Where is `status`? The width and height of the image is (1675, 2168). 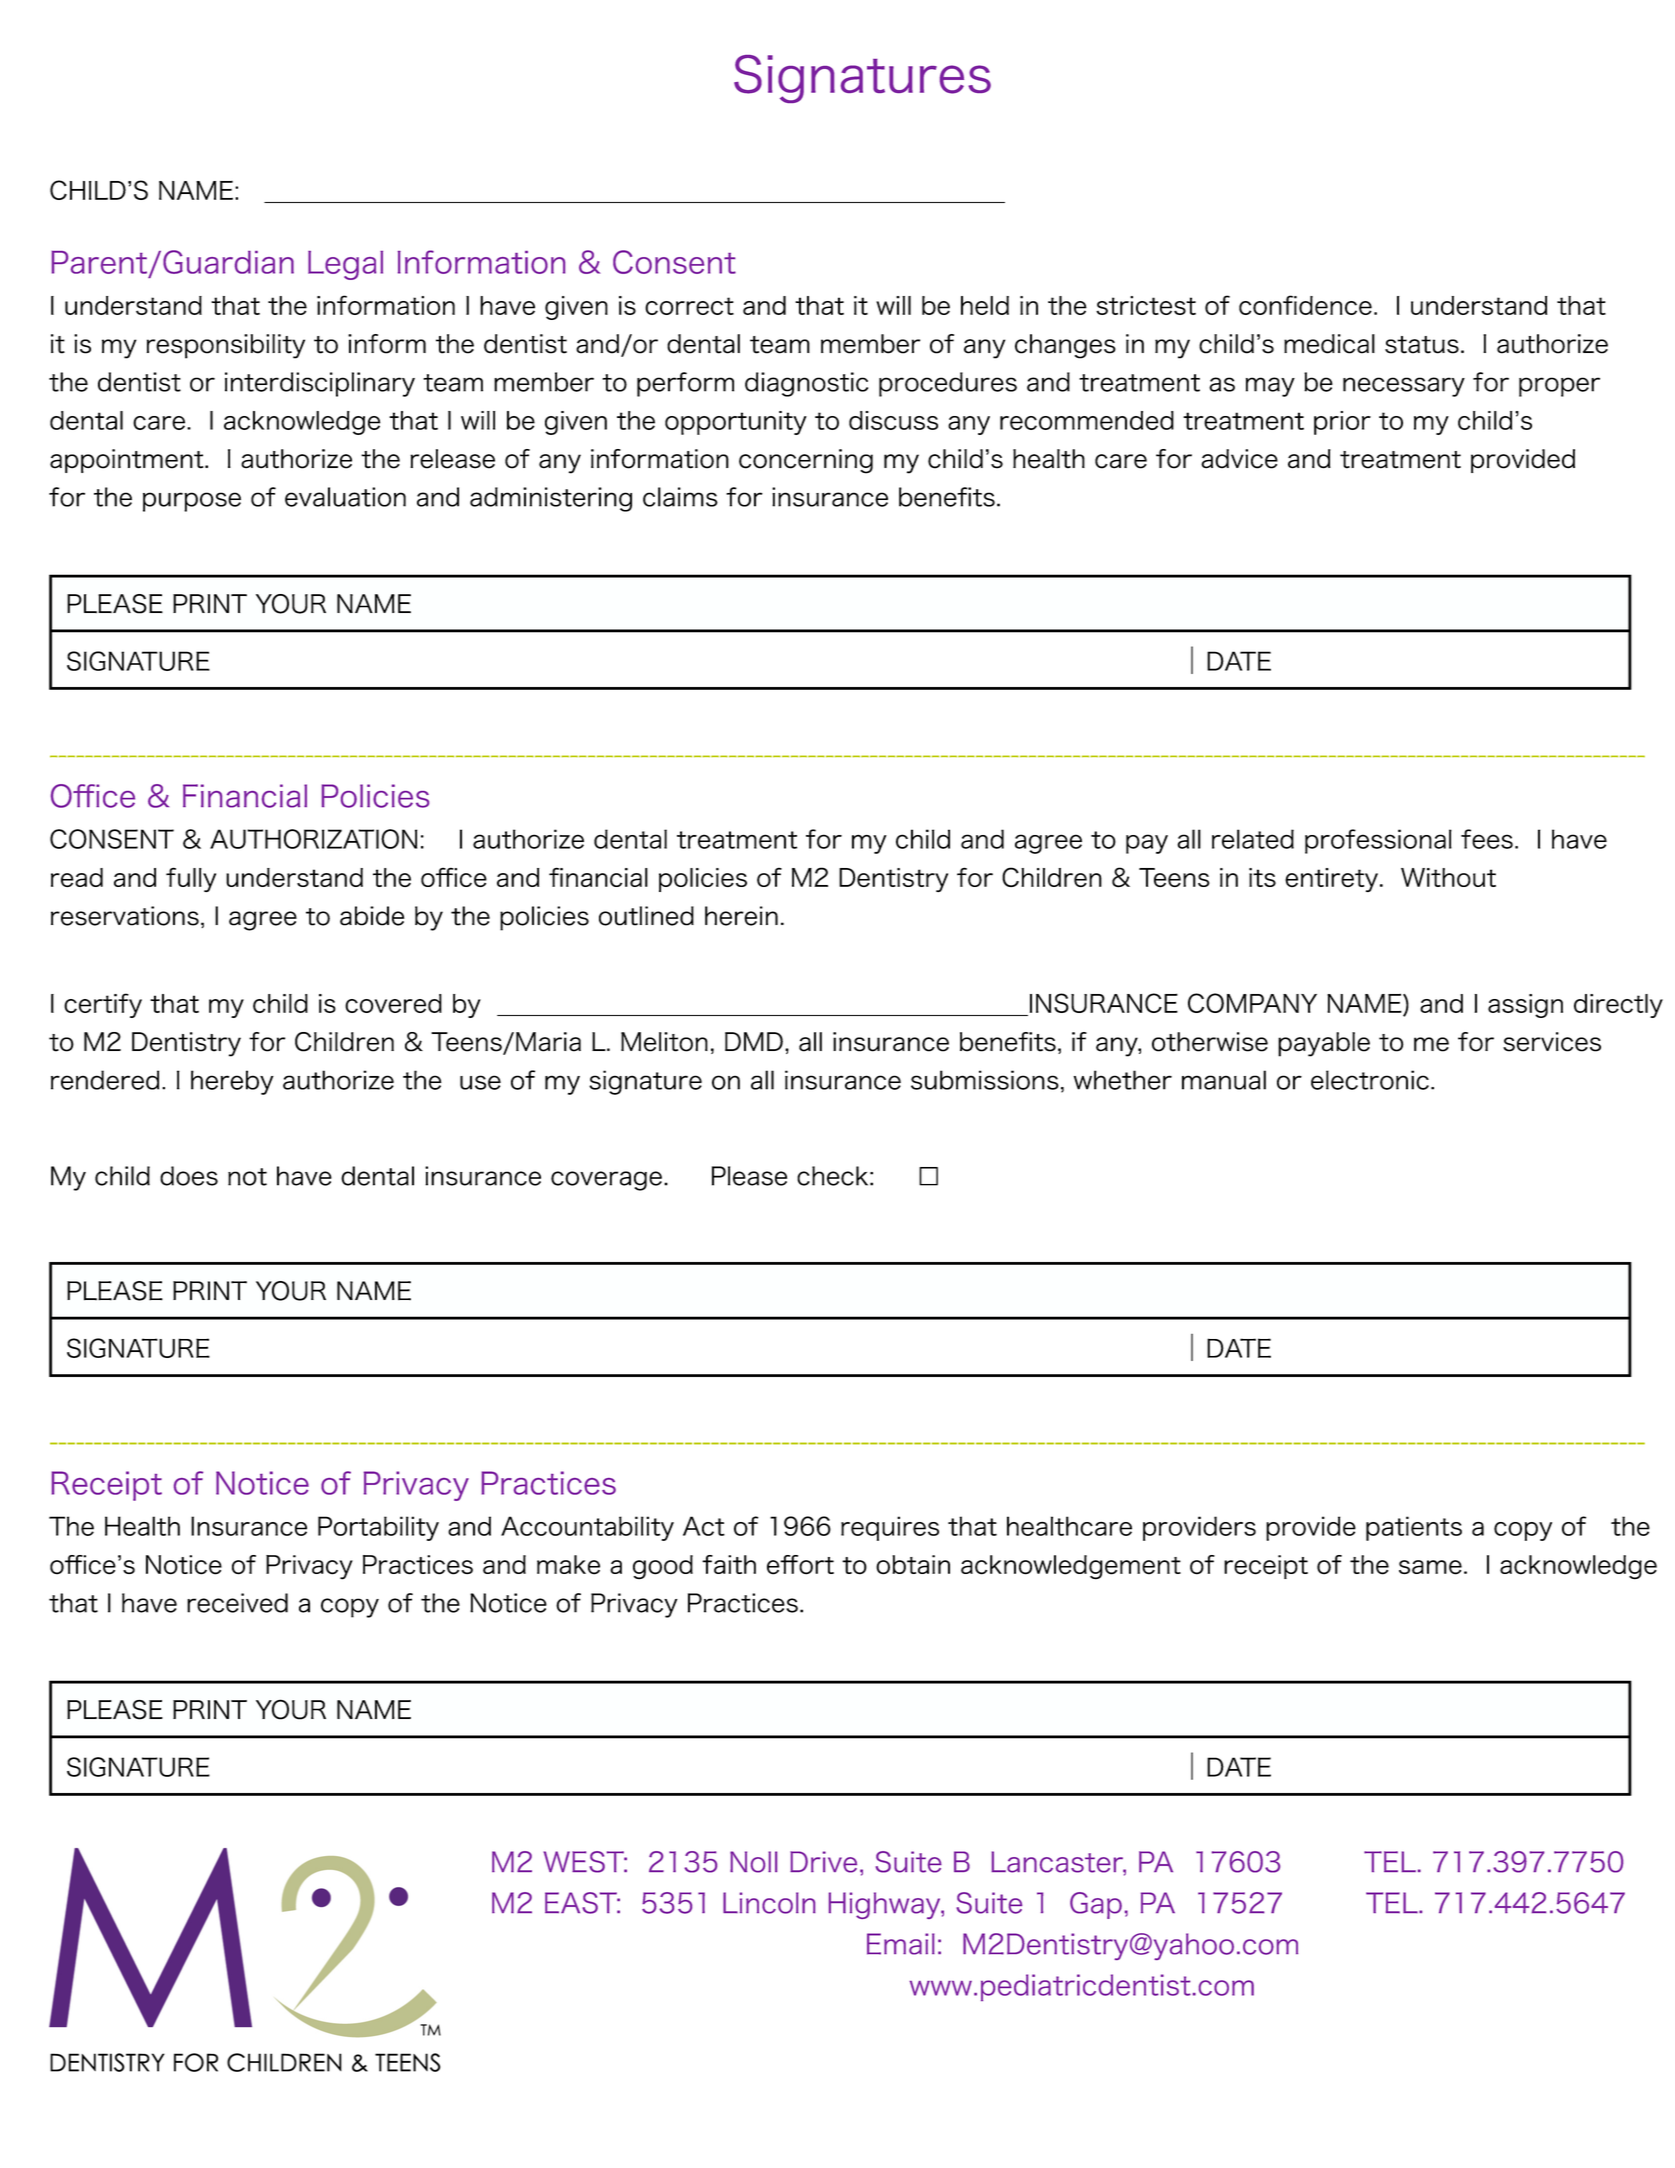
status is located at coordinates (1422, 345).
